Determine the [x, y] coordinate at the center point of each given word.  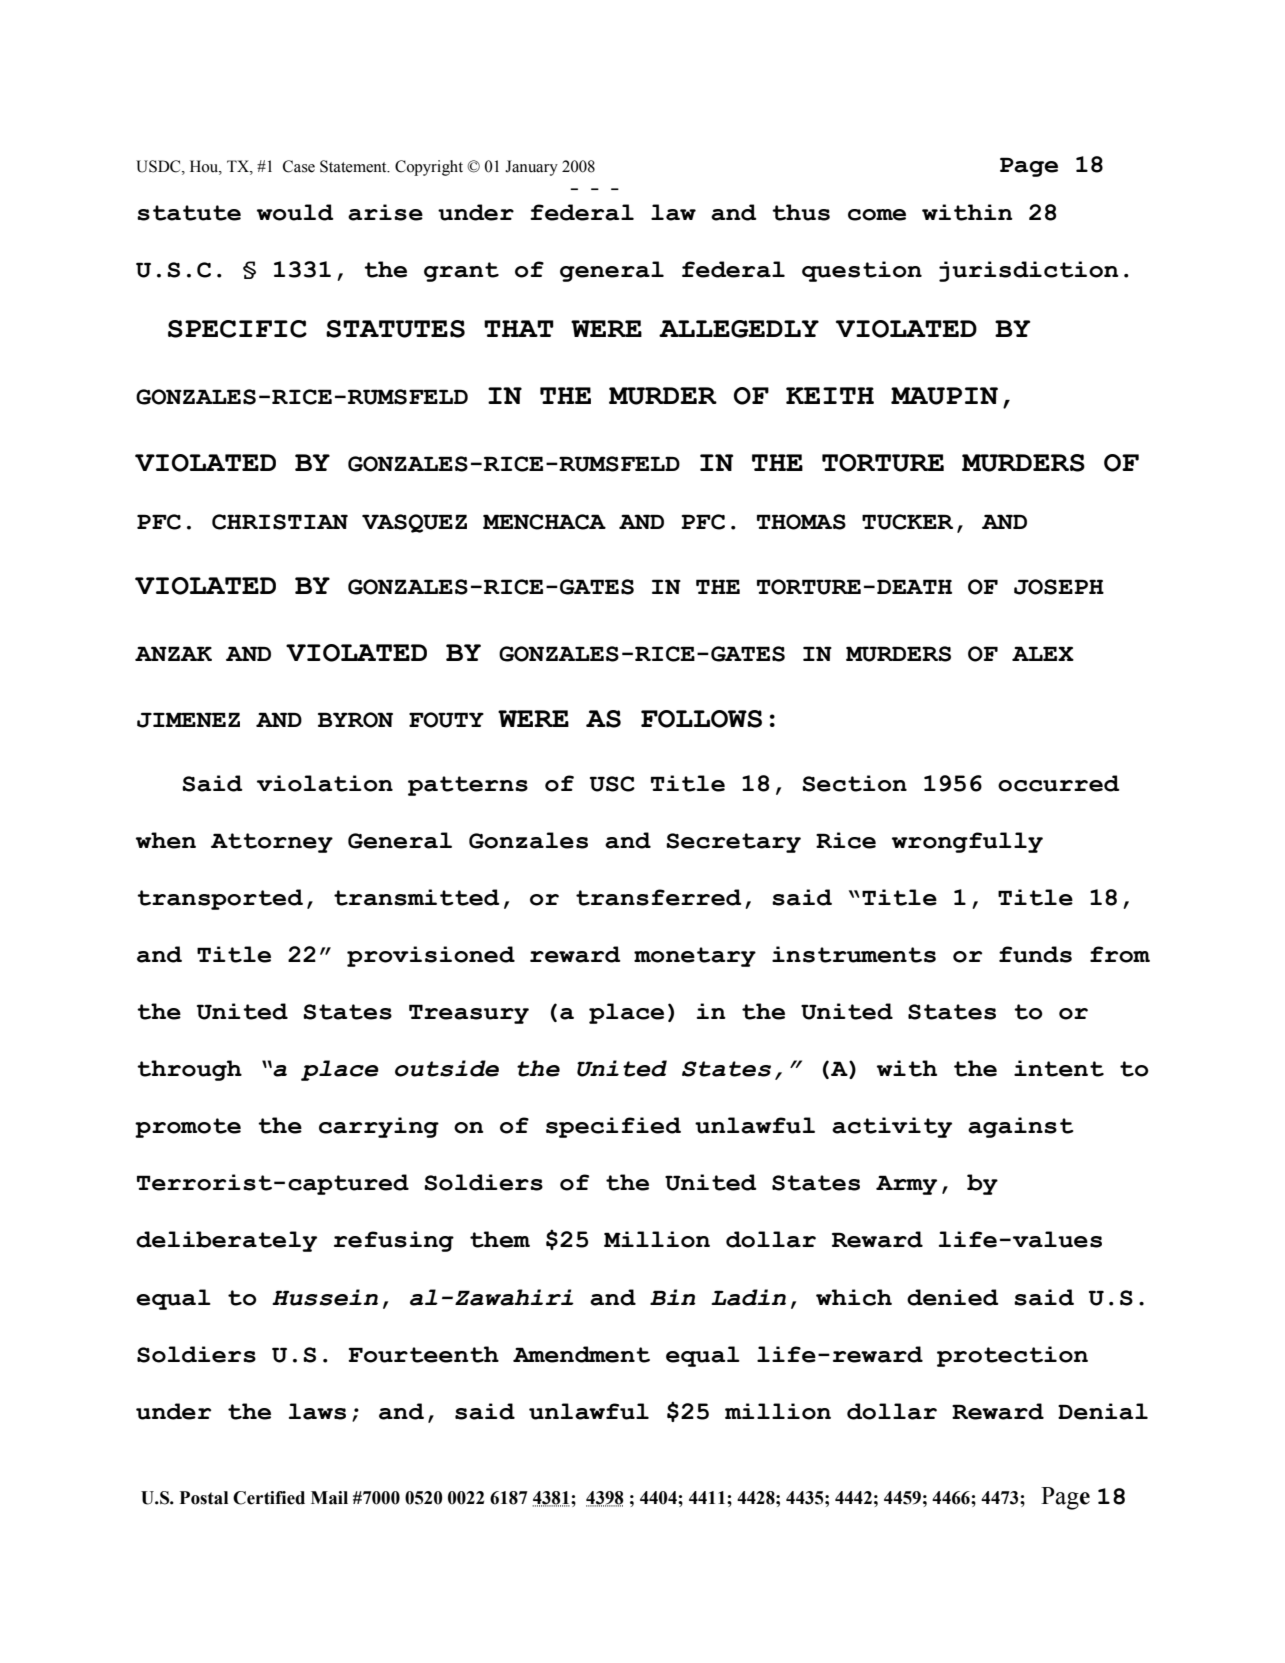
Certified [269, 1498]
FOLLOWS [701, 719]
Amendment [581, 1354]
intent [1059, 1068]
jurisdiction [1029, 271]
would [295, 212]
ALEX [1043, 653]
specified [613, 1127]
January [531, 168]
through [189, 1070]
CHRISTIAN [280, 522]
